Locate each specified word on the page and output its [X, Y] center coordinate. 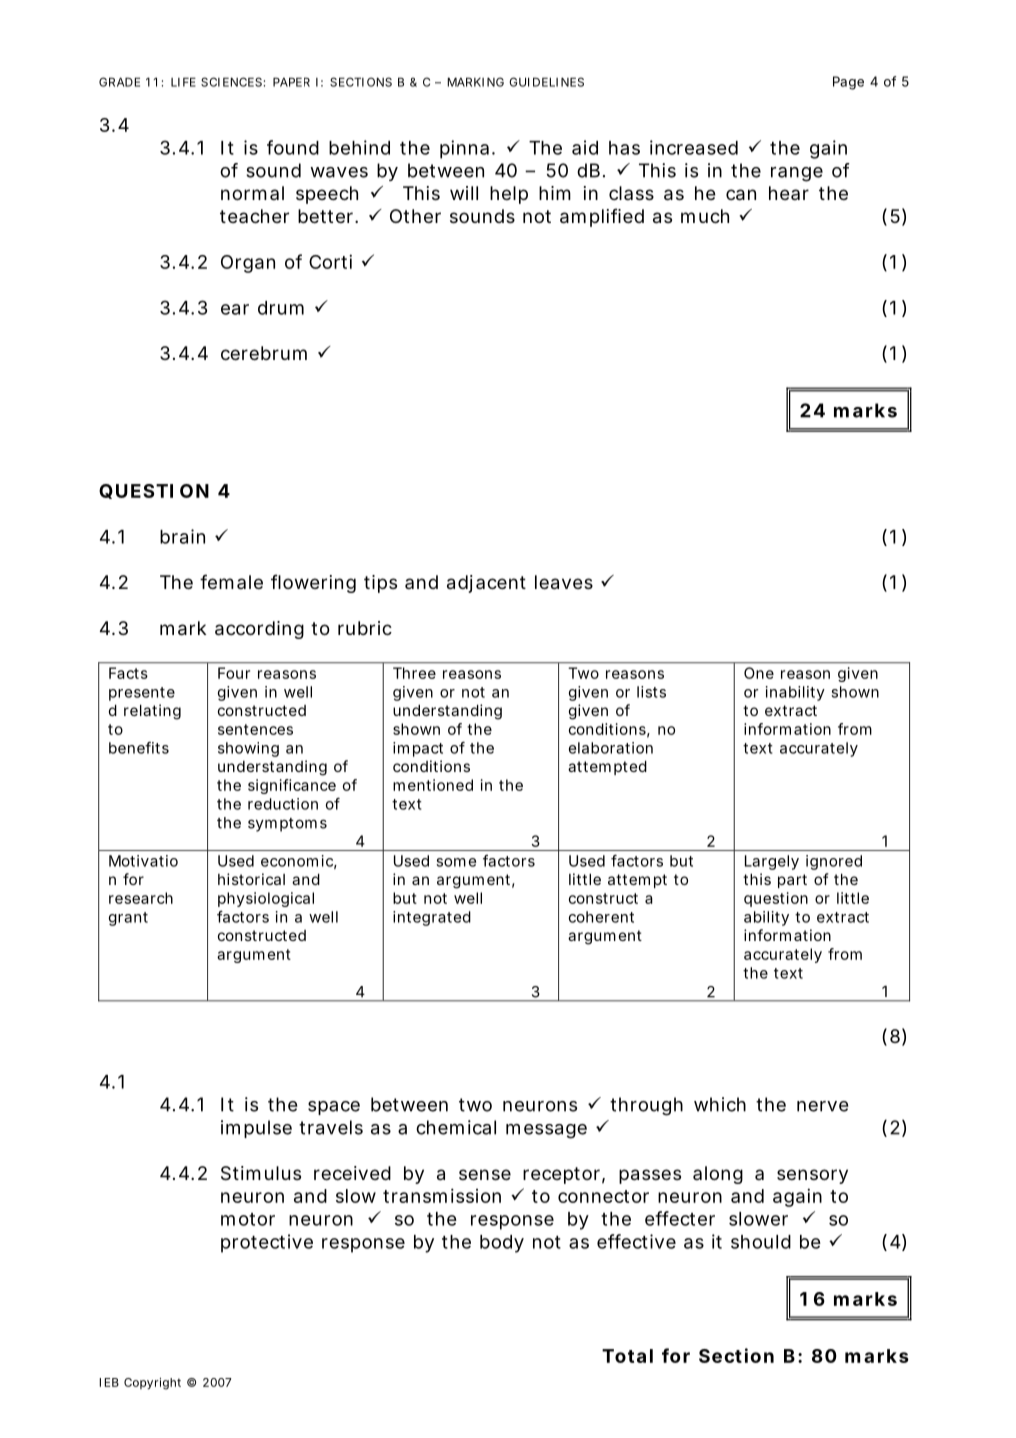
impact [418, 749]
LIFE [183, 82]
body [502, 1244]
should [761, 1242]
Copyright [152, 1384]
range [797, 174]
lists [651, 692]
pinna [467, 149]
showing [248, 749]
